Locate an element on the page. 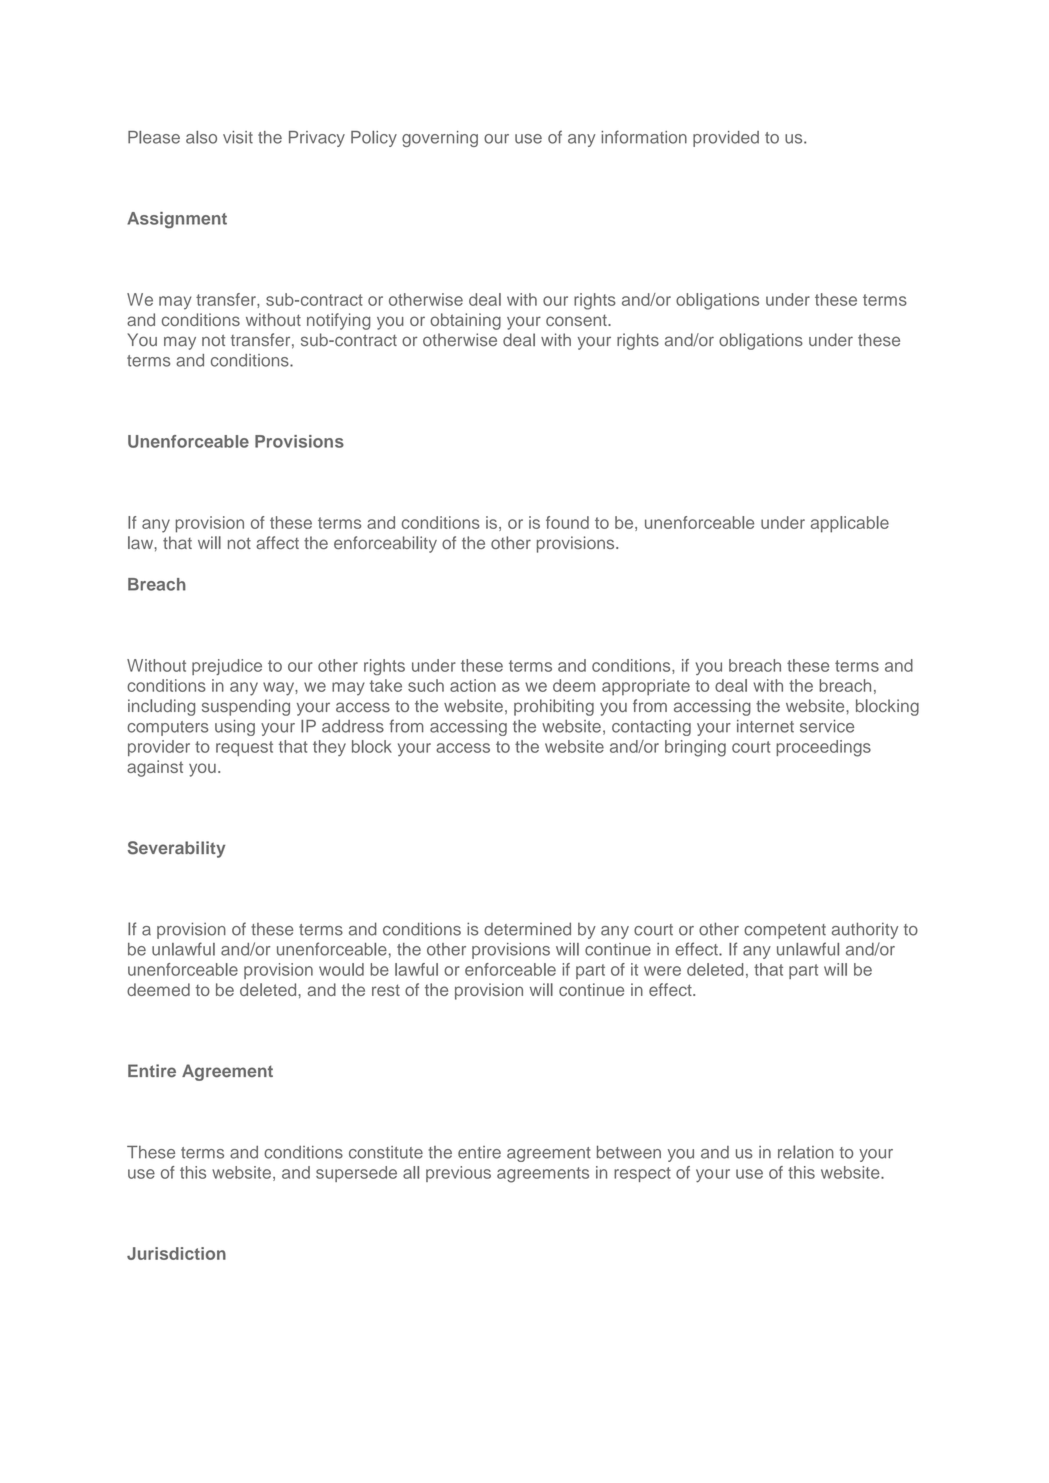 This image has height=1483, width=1049. provided is located at coordinates (726, 139).
